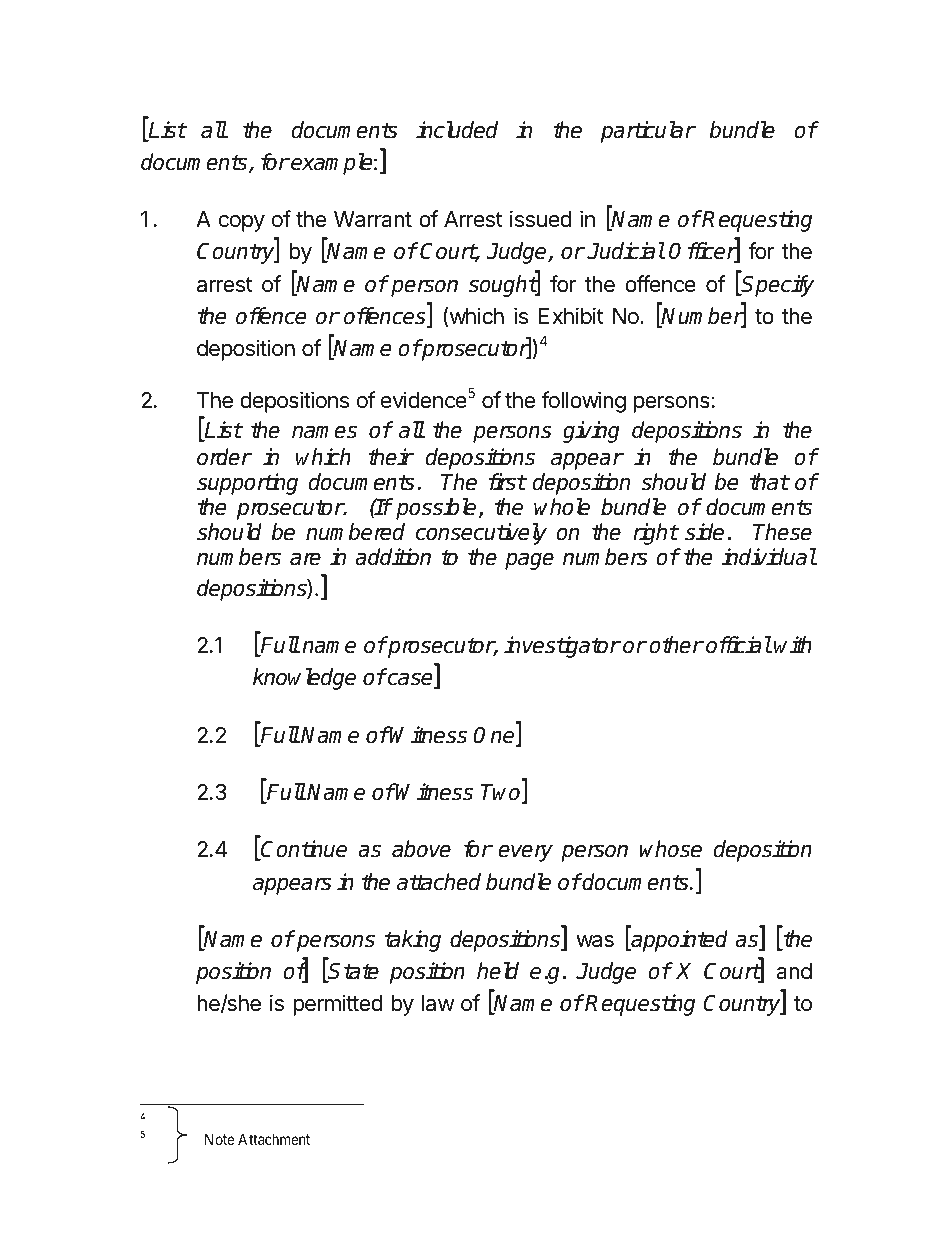 The image size is (952, 1233). What do you see at coordinates (242, 223) in the screenshot?
I see `copy` at bounding box center [242, 223].
